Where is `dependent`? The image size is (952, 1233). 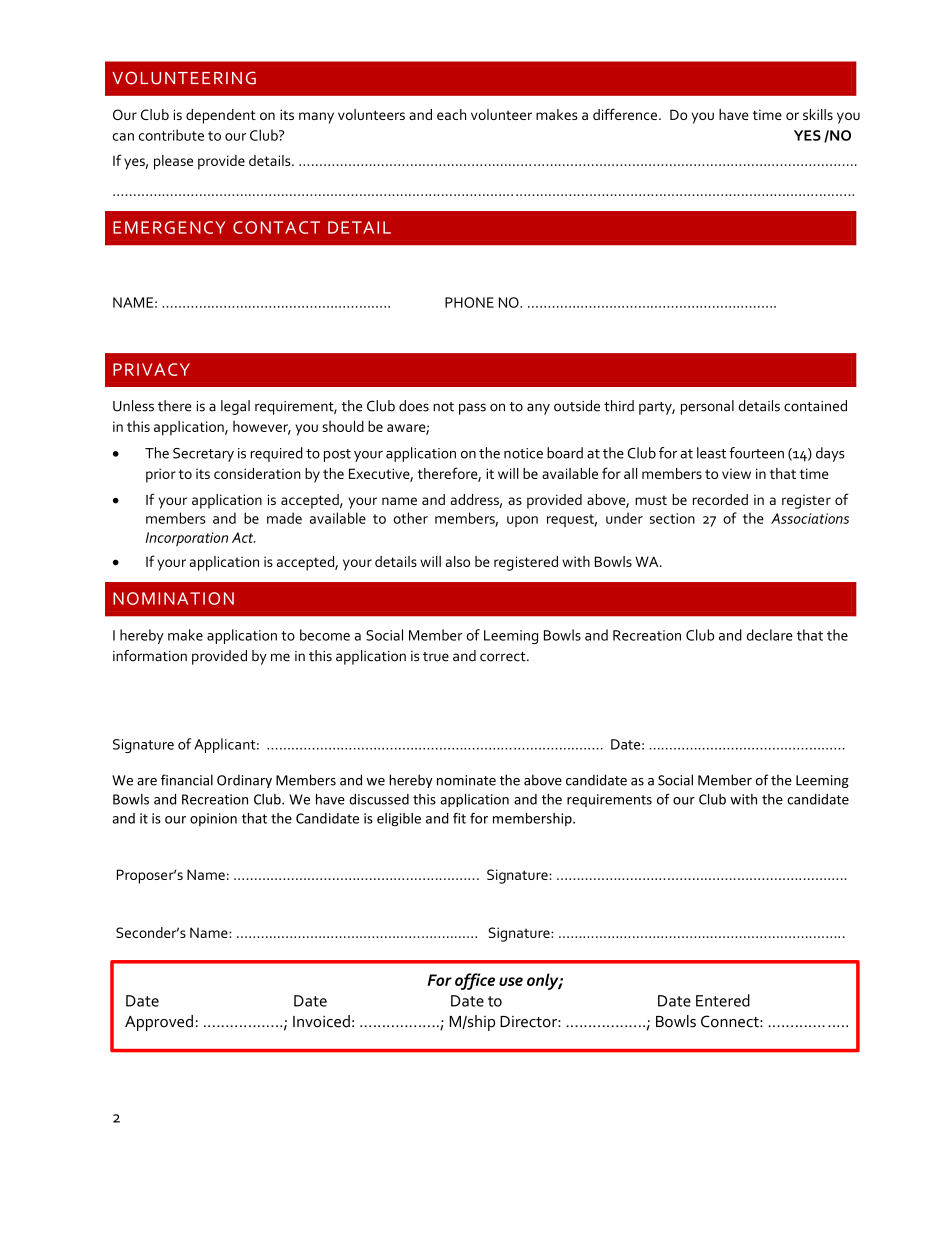 dependent is located at coordinates (221, 116).
